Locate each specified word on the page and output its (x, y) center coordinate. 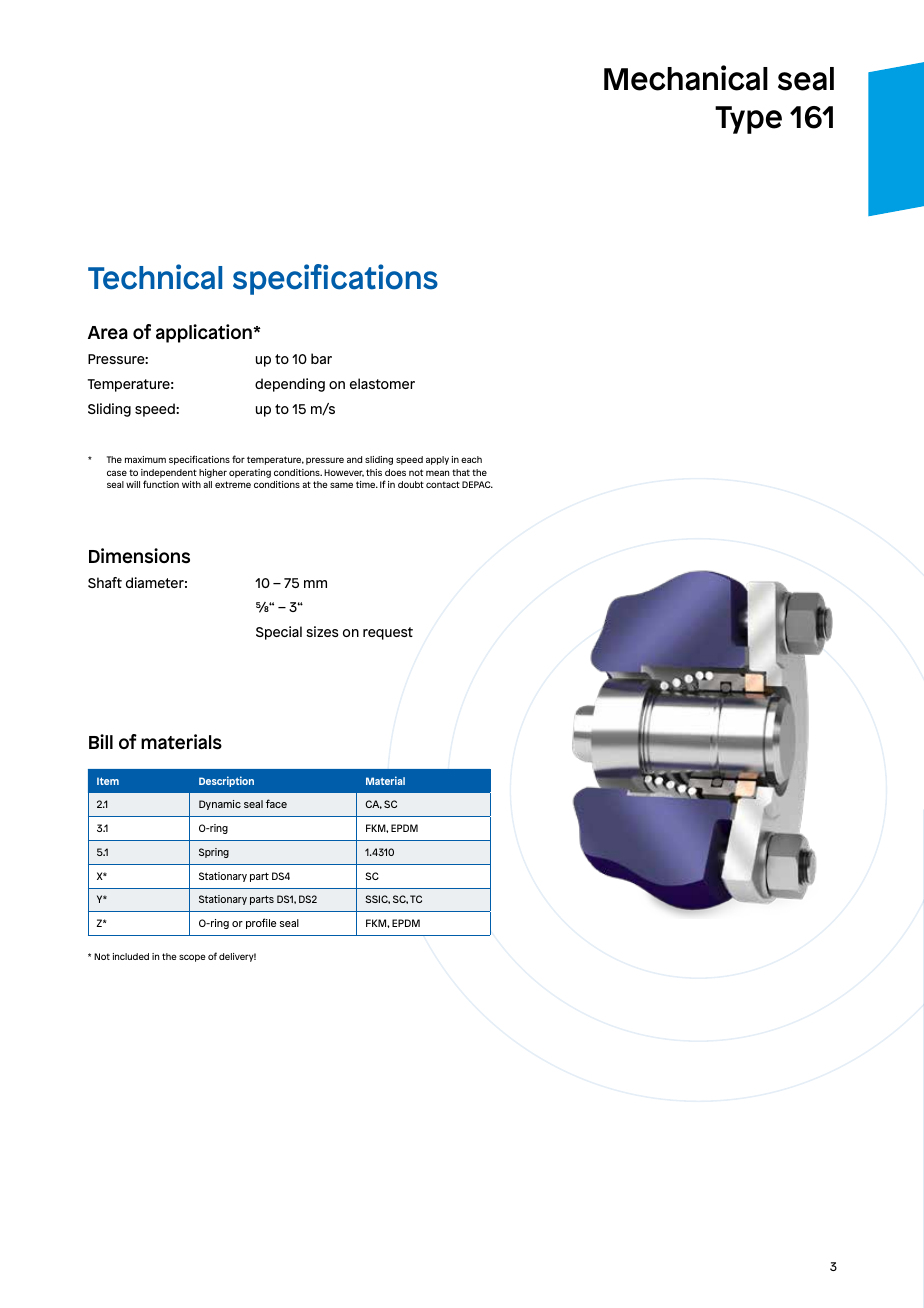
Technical (155, 277)
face (276, 803)
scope (192, 958)
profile (261, 923)
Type (748, 120)
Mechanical (686, 78)
